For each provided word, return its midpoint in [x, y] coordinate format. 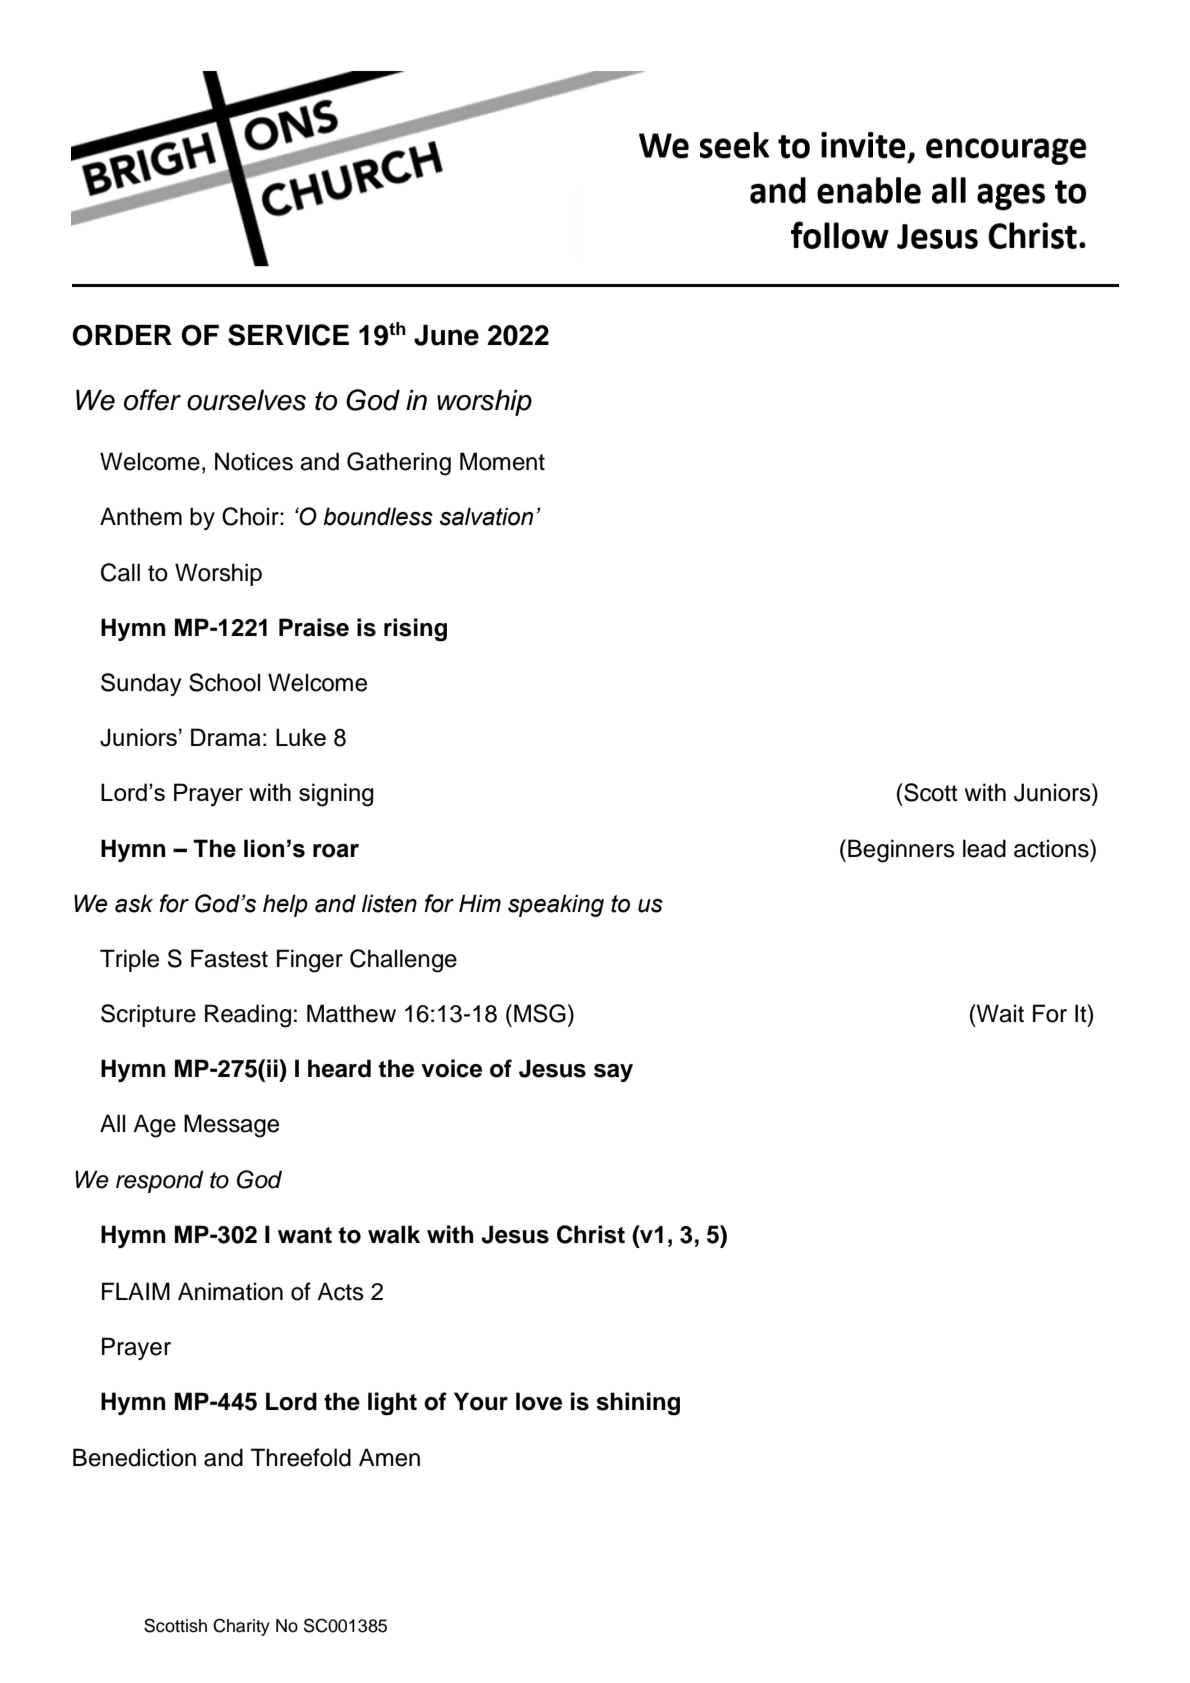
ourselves [246, 400]
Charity [241, 1627]
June [446, 335]
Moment [502, 461]
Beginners [901, 851]
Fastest [229, 958]
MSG [540, 1013]
